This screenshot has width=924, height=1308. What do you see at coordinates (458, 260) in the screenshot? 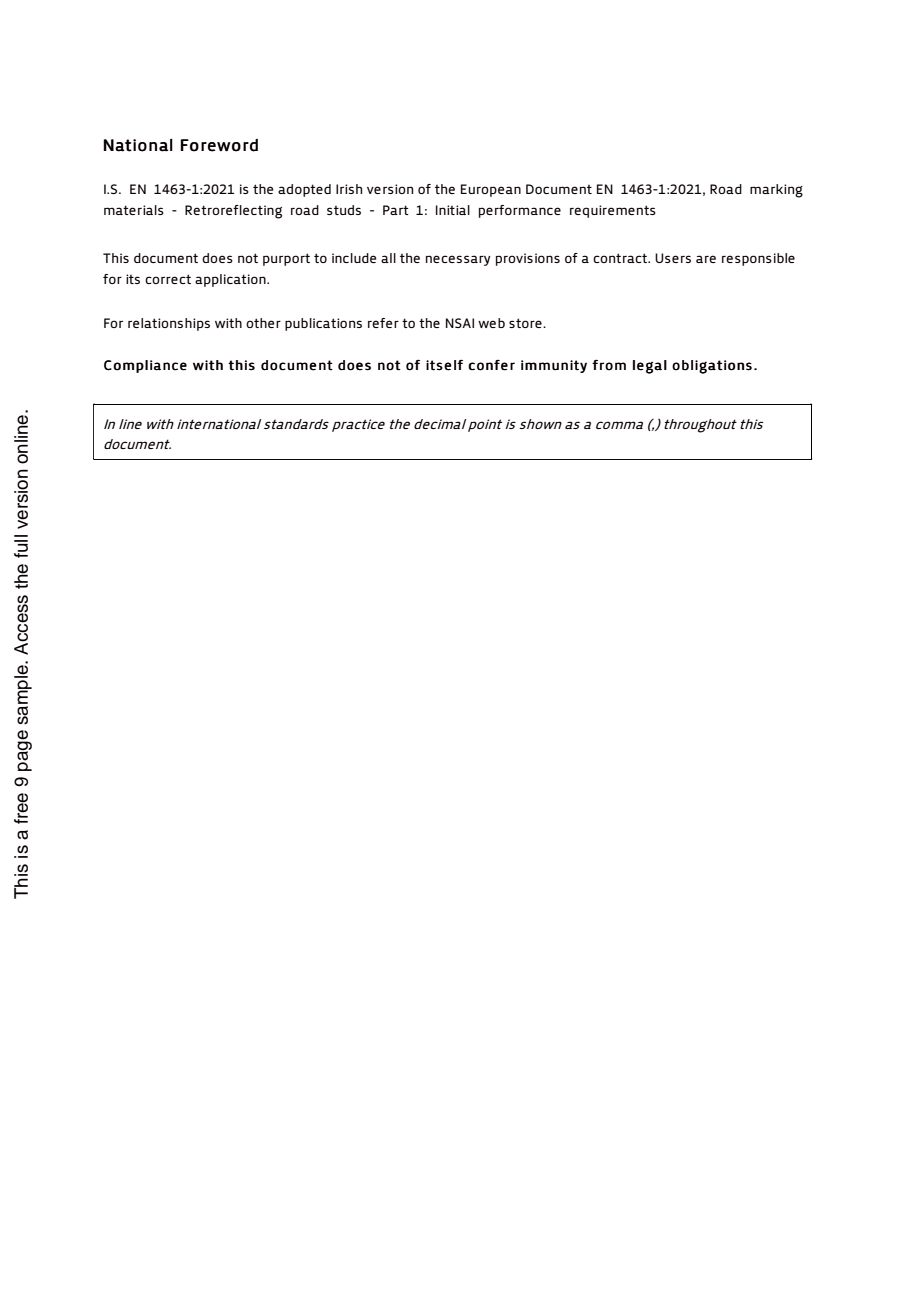
I see `necessary` at bounding box center [458, 260].
